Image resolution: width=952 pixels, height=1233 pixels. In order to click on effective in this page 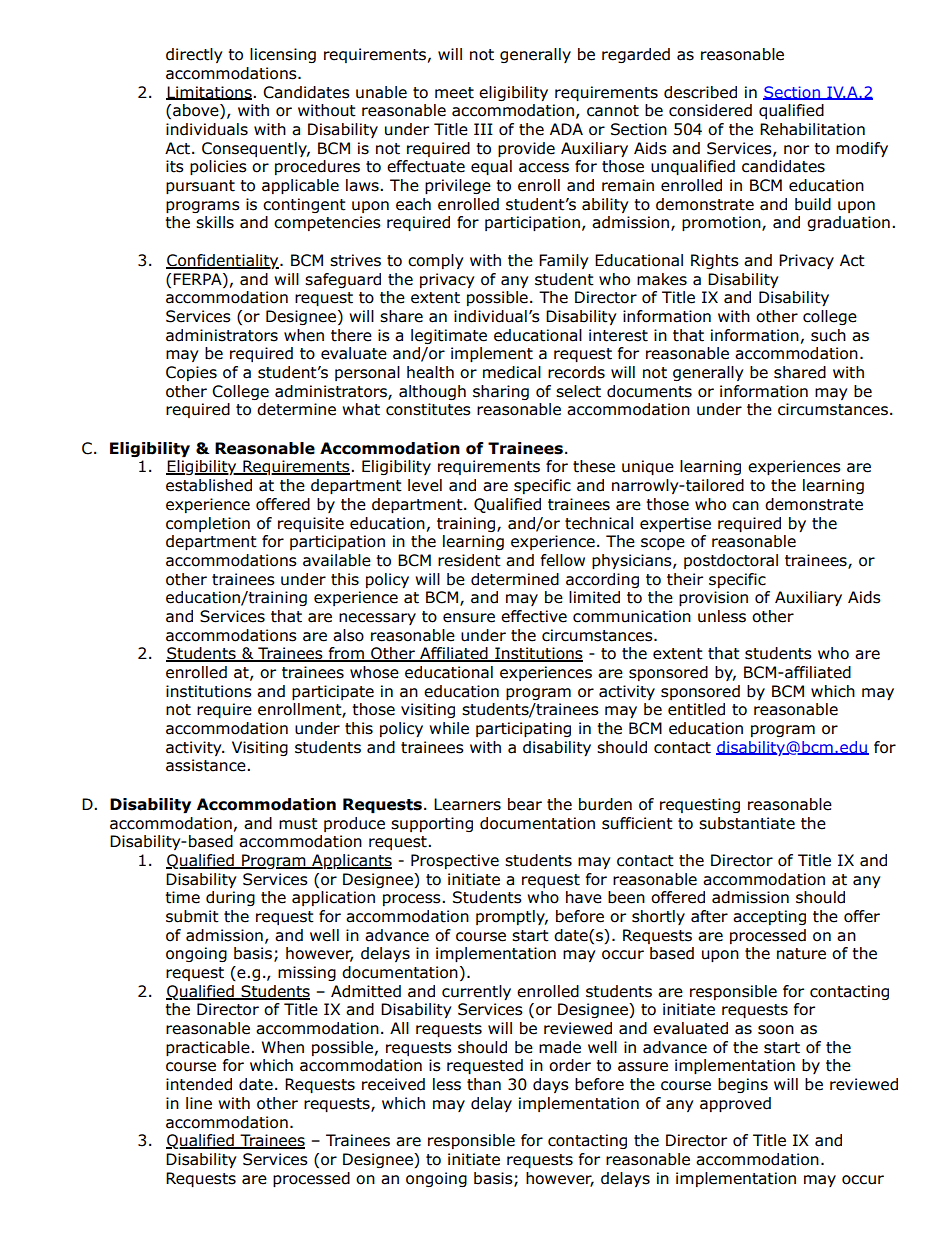, I will do `click(534, 616)`.
